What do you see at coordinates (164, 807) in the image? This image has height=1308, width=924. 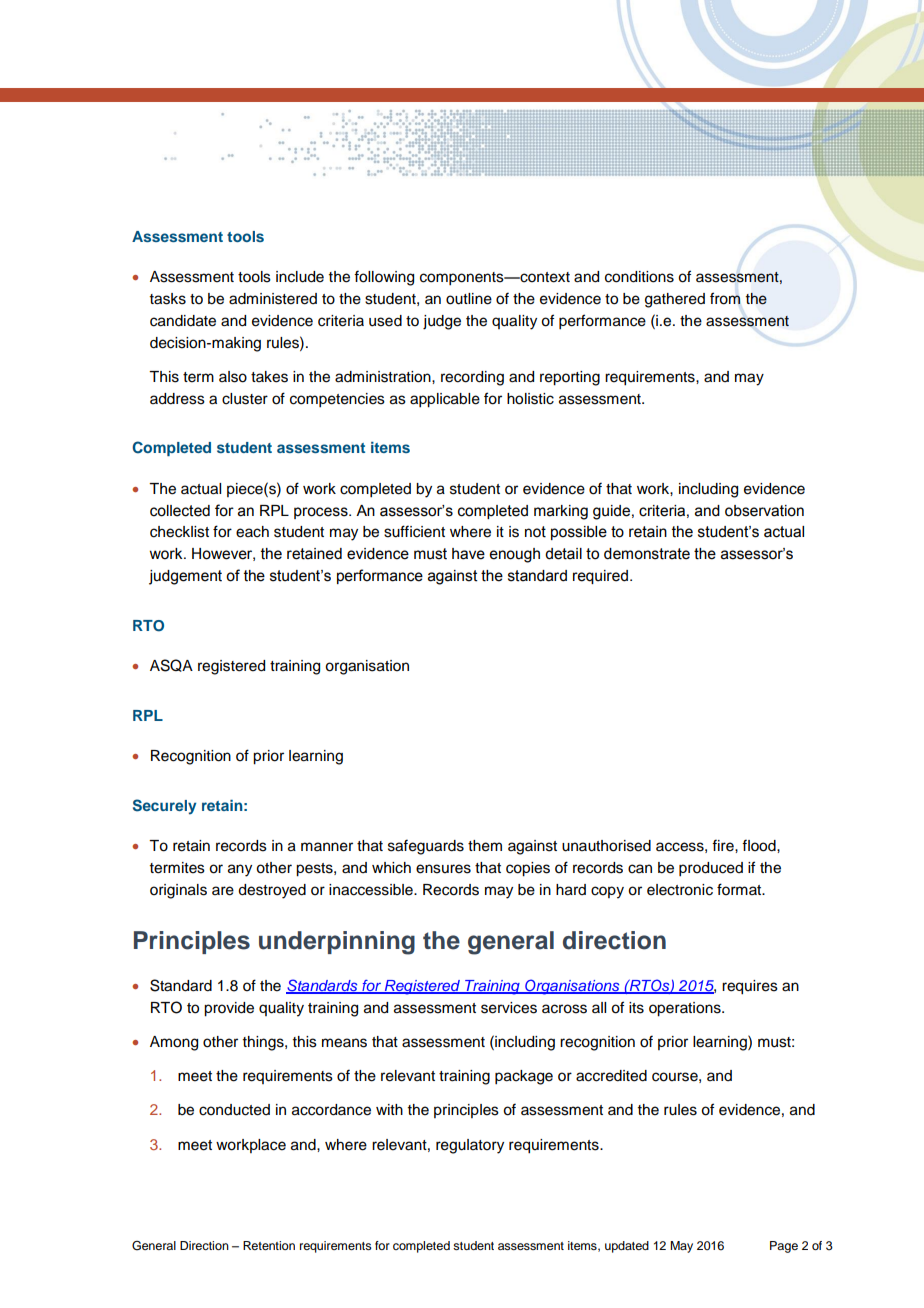 I see `Securely` at bounding box center [164, 807].
